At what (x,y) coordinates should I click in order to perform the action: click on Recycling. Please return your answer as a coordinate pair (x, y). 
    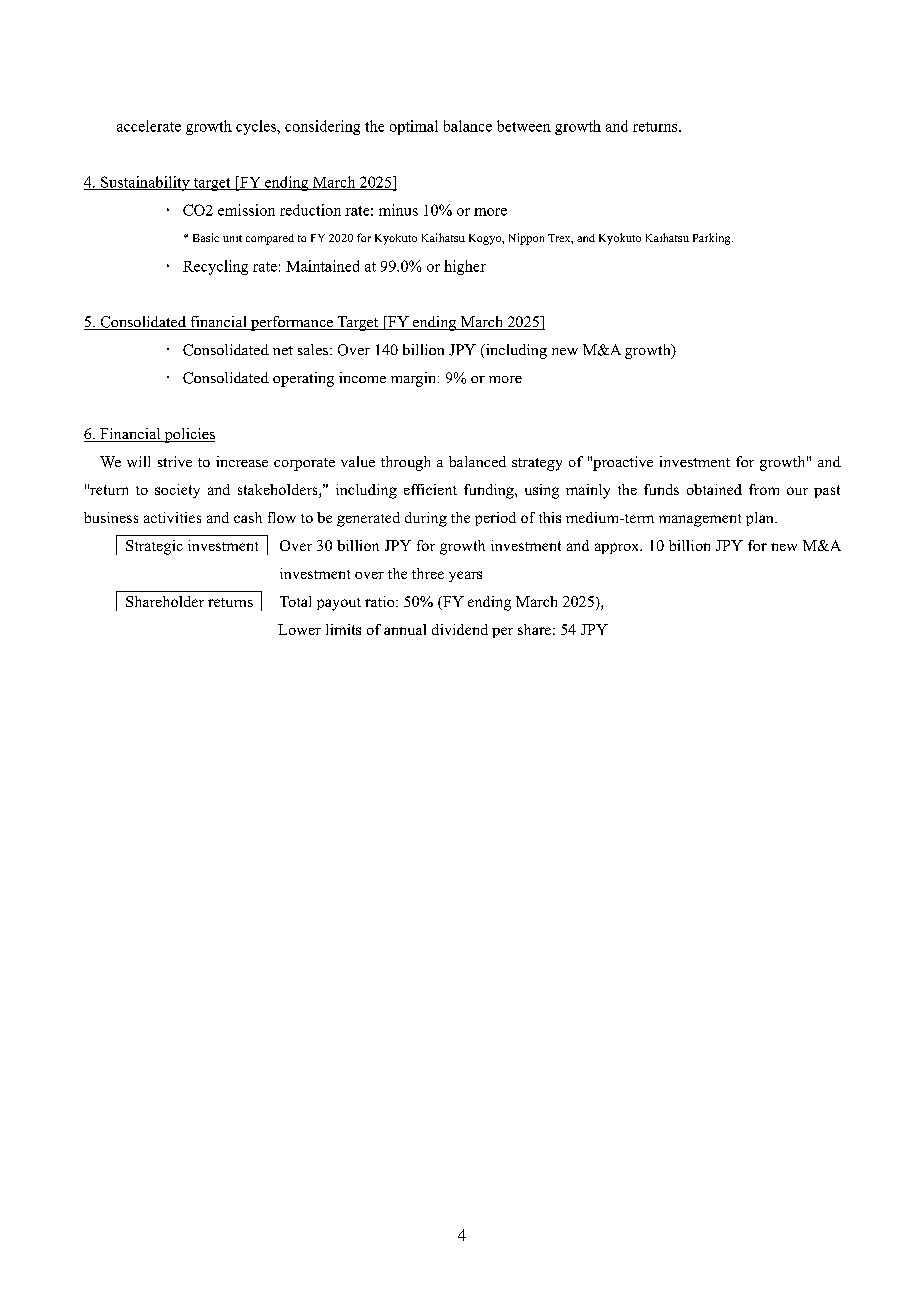
    Looking at the image, I should click on (215, 267).
